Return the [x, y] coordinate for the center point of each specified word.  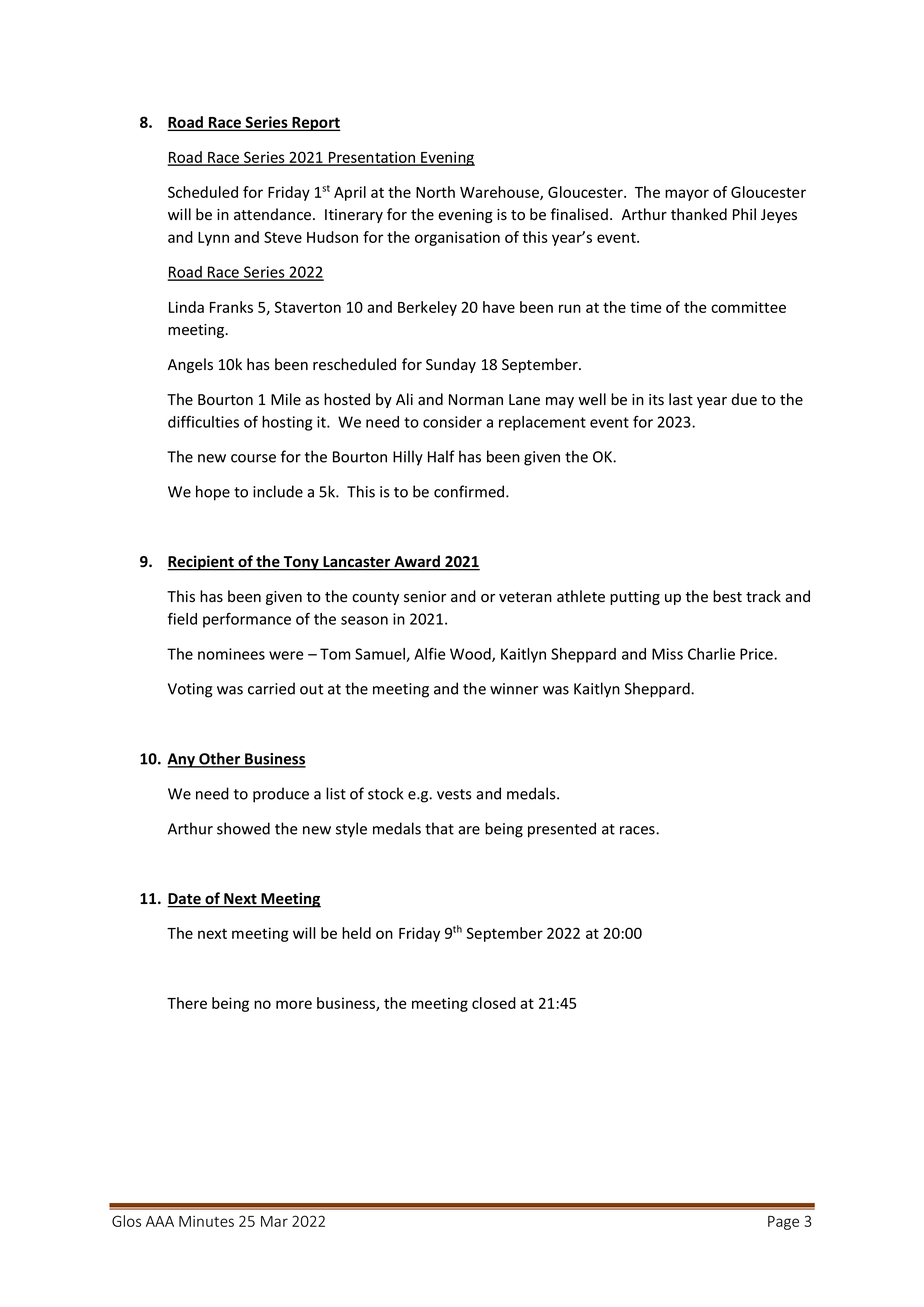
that [439, 828]
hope [213, 493]
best [727, 596]
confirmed [470, 491]
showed [243, 828]
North [435, 192]
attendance [274, 214]
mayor [687, 195]
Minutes [206, 1221]
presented [562, 830]
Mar [274, 1221]
